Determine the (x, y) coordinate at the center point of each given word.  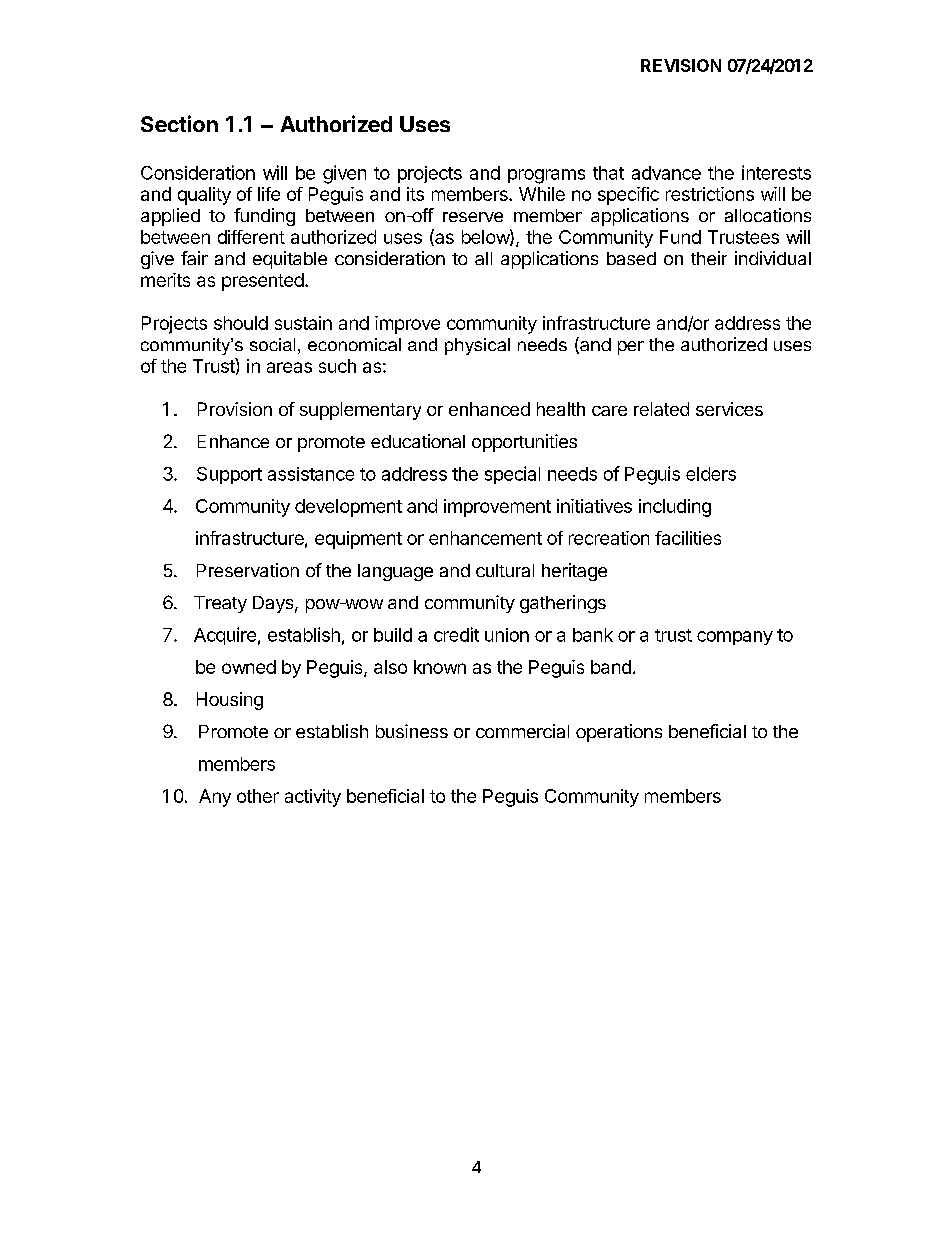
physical (477, 346)
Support (229, 475)
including (675, 508)
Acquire (225, 636)
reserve (473, 217)
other (258, 796)
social (272, 344)
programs (546, 176)
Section (179, 123)
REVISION (681, 65)
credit (456, 634)
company (735, 638)
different (251, 237)
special (512, 475)
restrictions (710, 194)
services (729, 409)
